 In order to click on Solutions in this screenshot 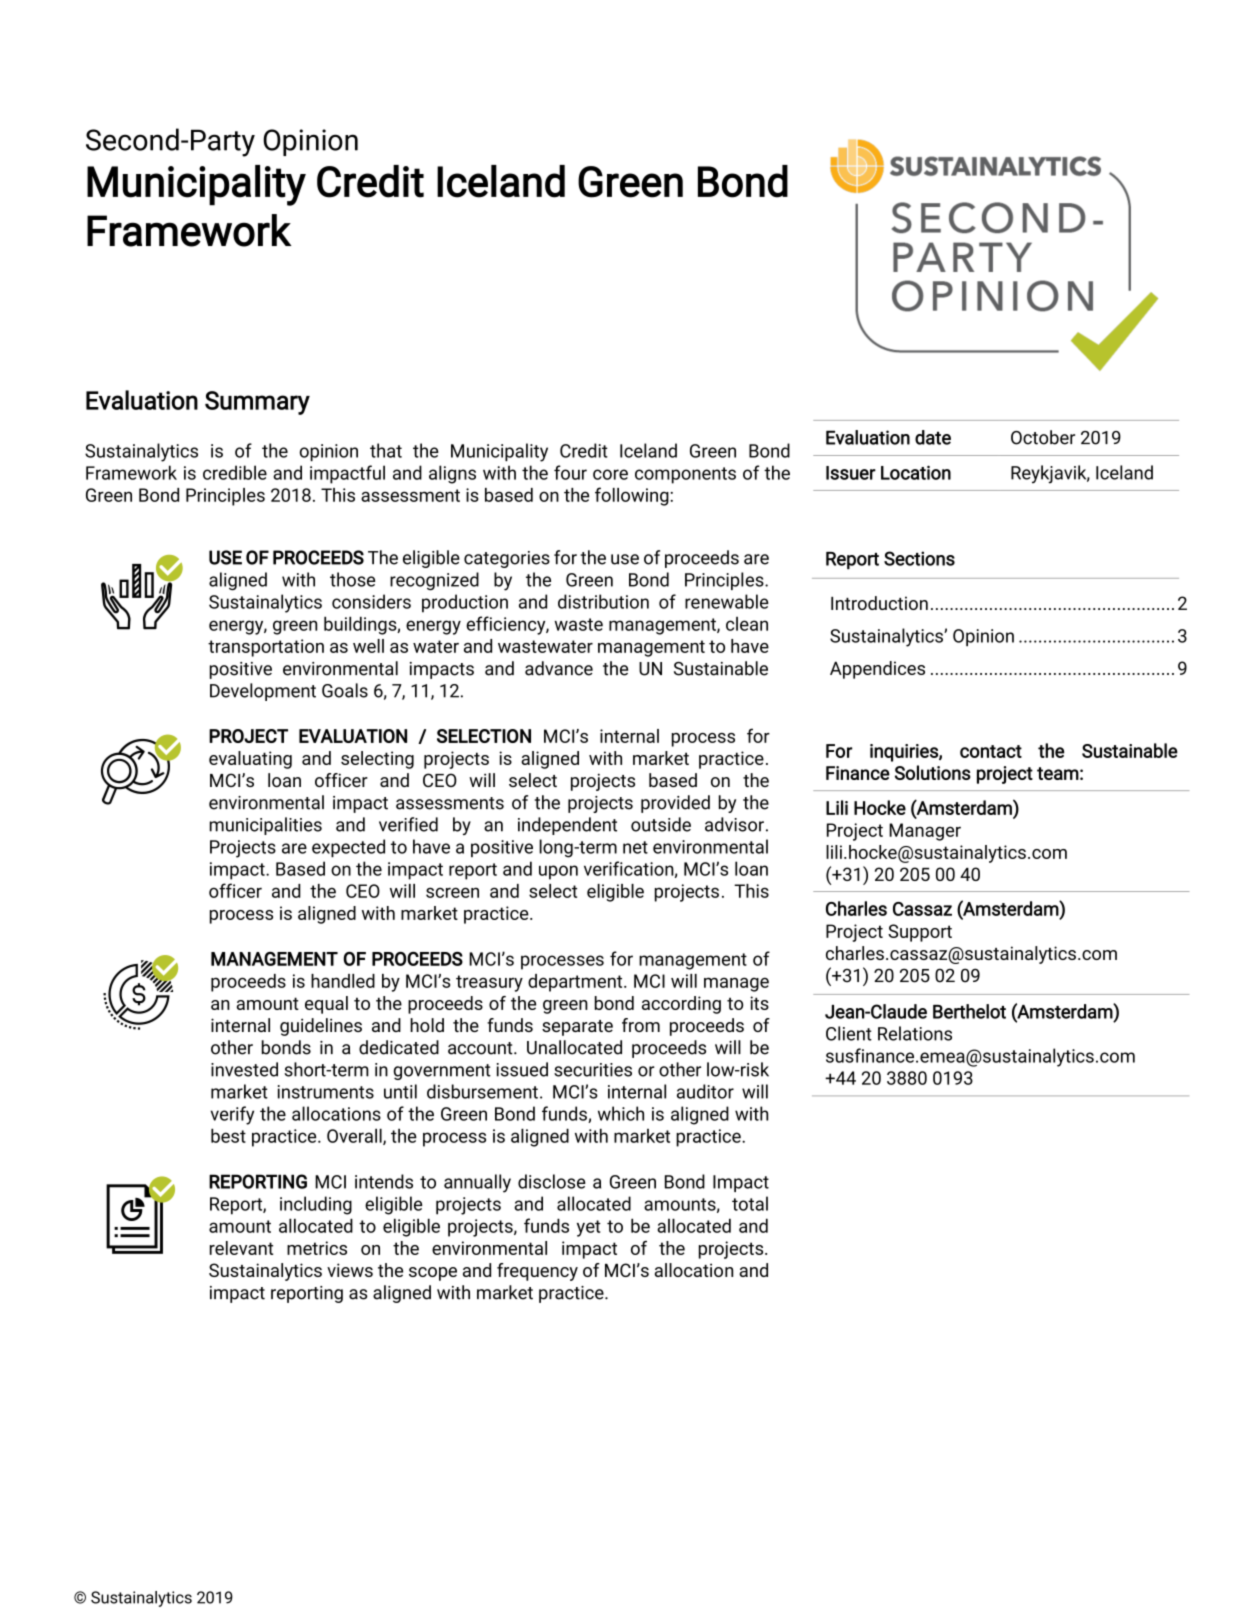, I will do `click(933, 772)`.
